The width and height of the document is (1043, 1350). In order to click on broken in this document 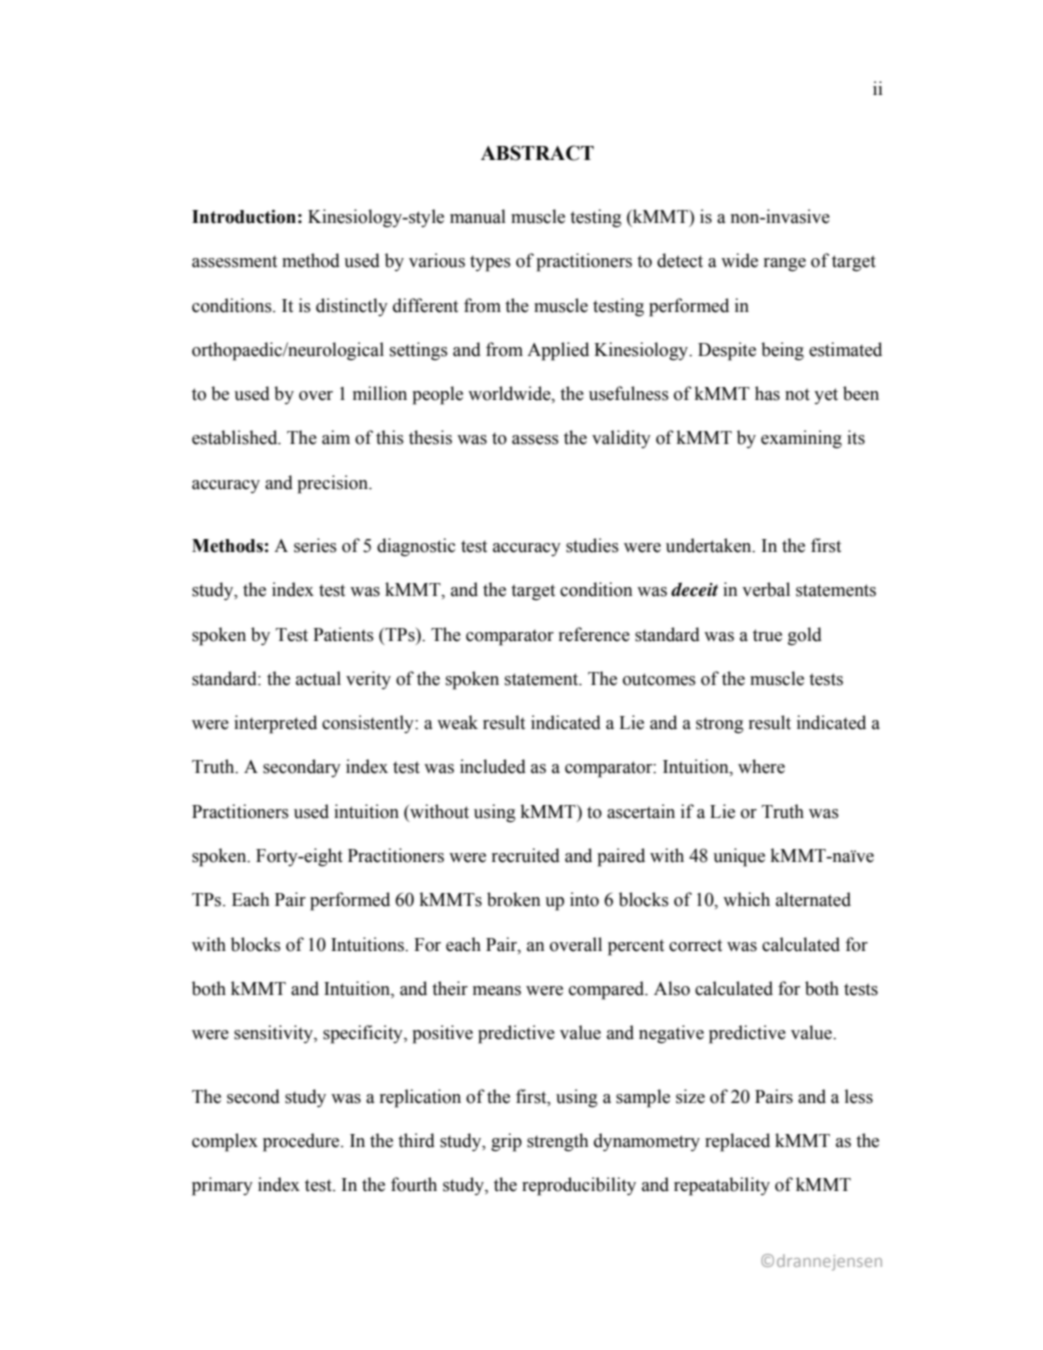, I will do `click(514, 899)`.
